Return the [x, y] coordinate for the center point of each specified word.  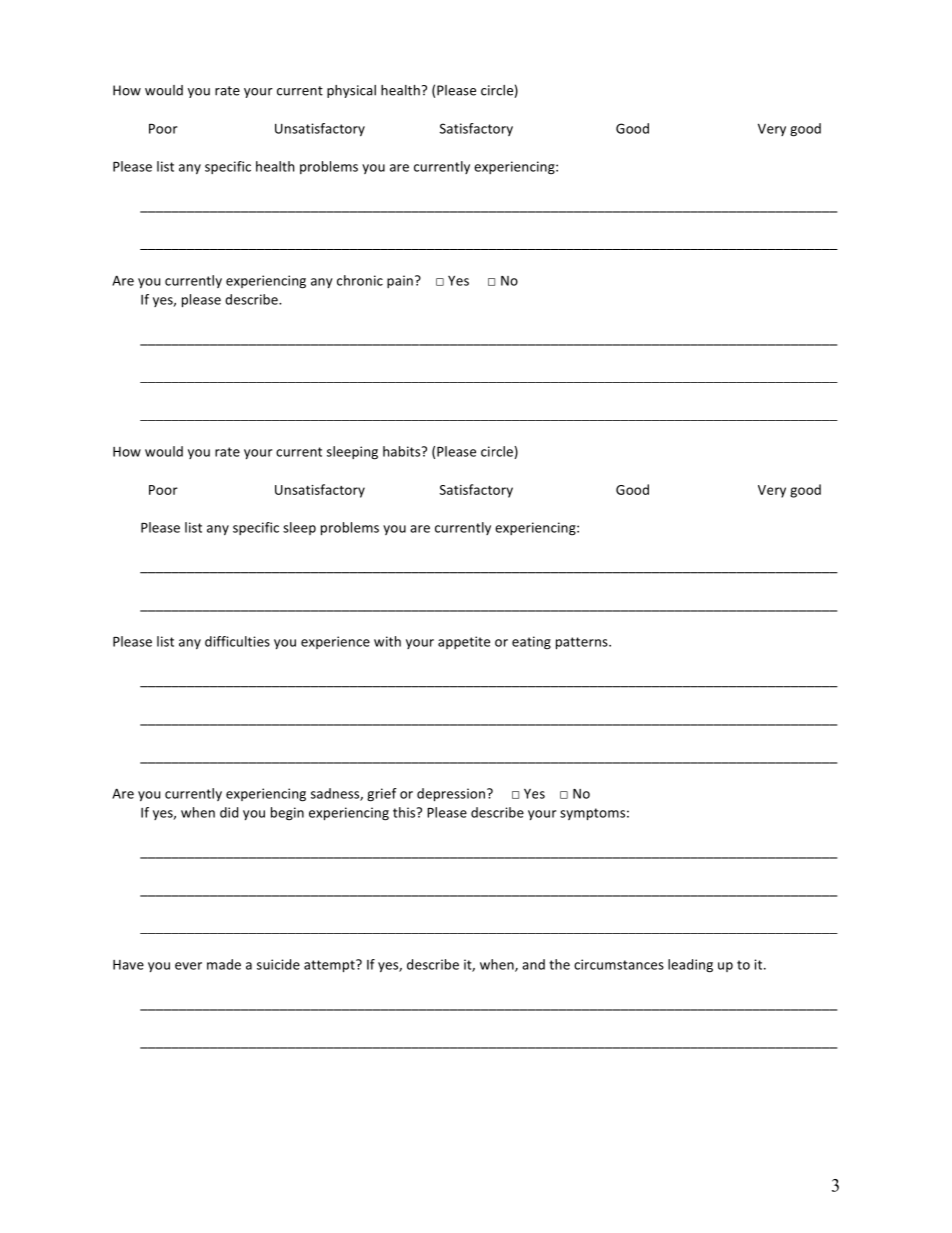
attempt [330, 966]
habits [403, 451]
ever [188, 966]
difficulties [237, 641]
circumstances [619, 964]
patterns [583, 643]
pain [400, 281]
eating [531, 642]
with [387, 641]
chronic [360, 280]
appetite [464, 642]
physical [351, 91]
